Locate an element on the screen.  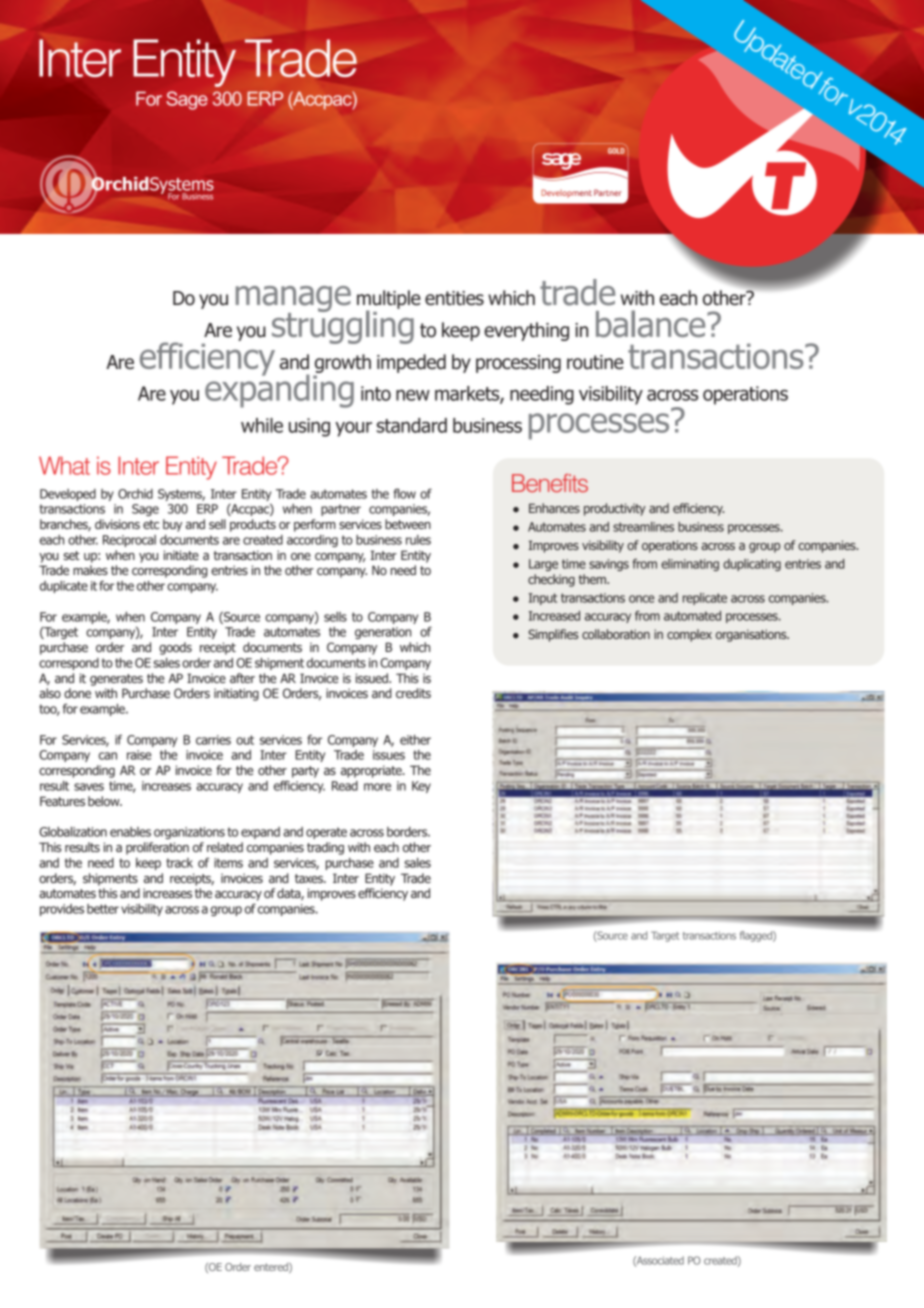
manage is located at coordinates (293, 300).
